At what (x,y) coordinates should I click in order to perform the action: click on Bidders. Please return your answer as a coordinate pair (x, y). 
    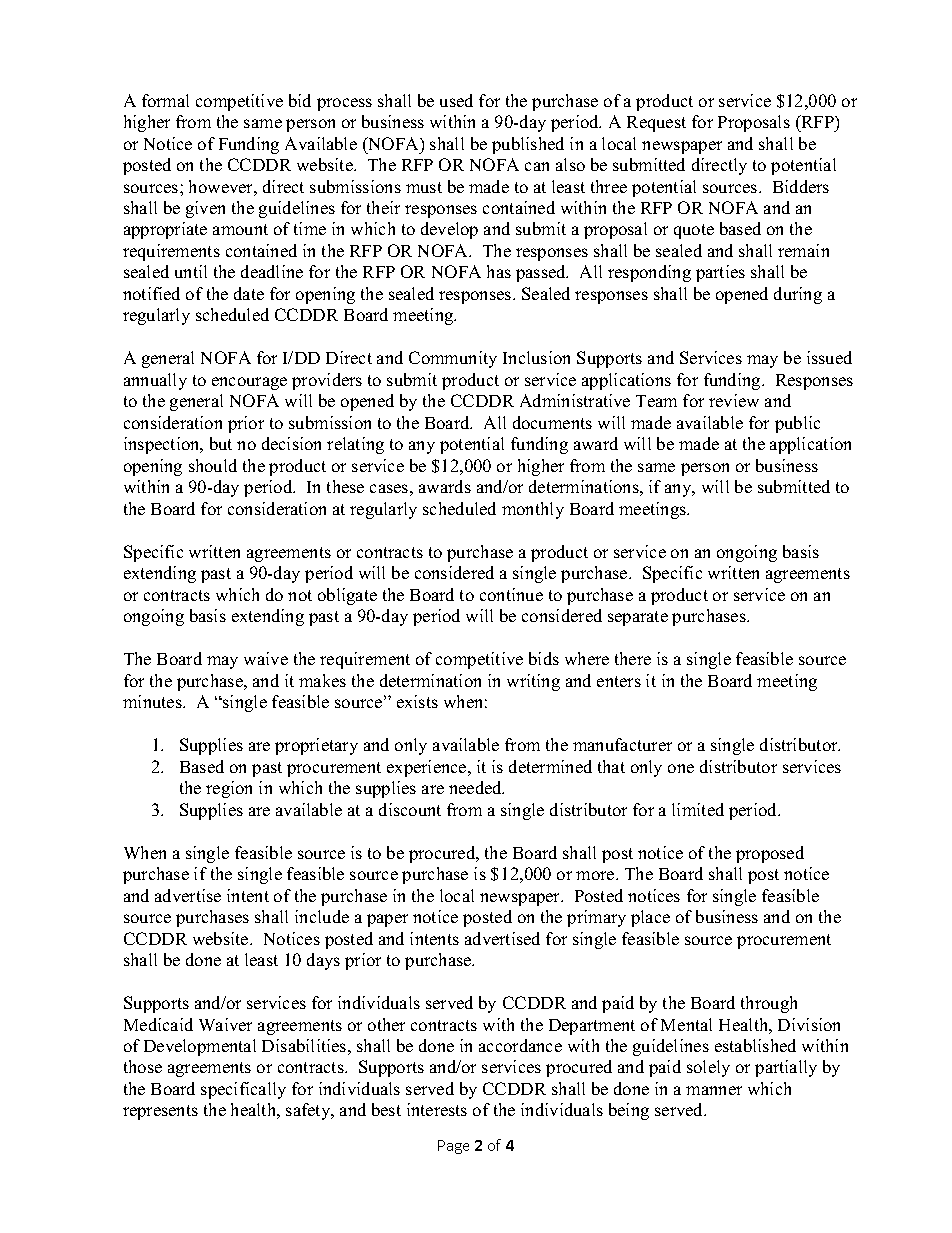
    Looking at the image, I should click on (801, 186).
